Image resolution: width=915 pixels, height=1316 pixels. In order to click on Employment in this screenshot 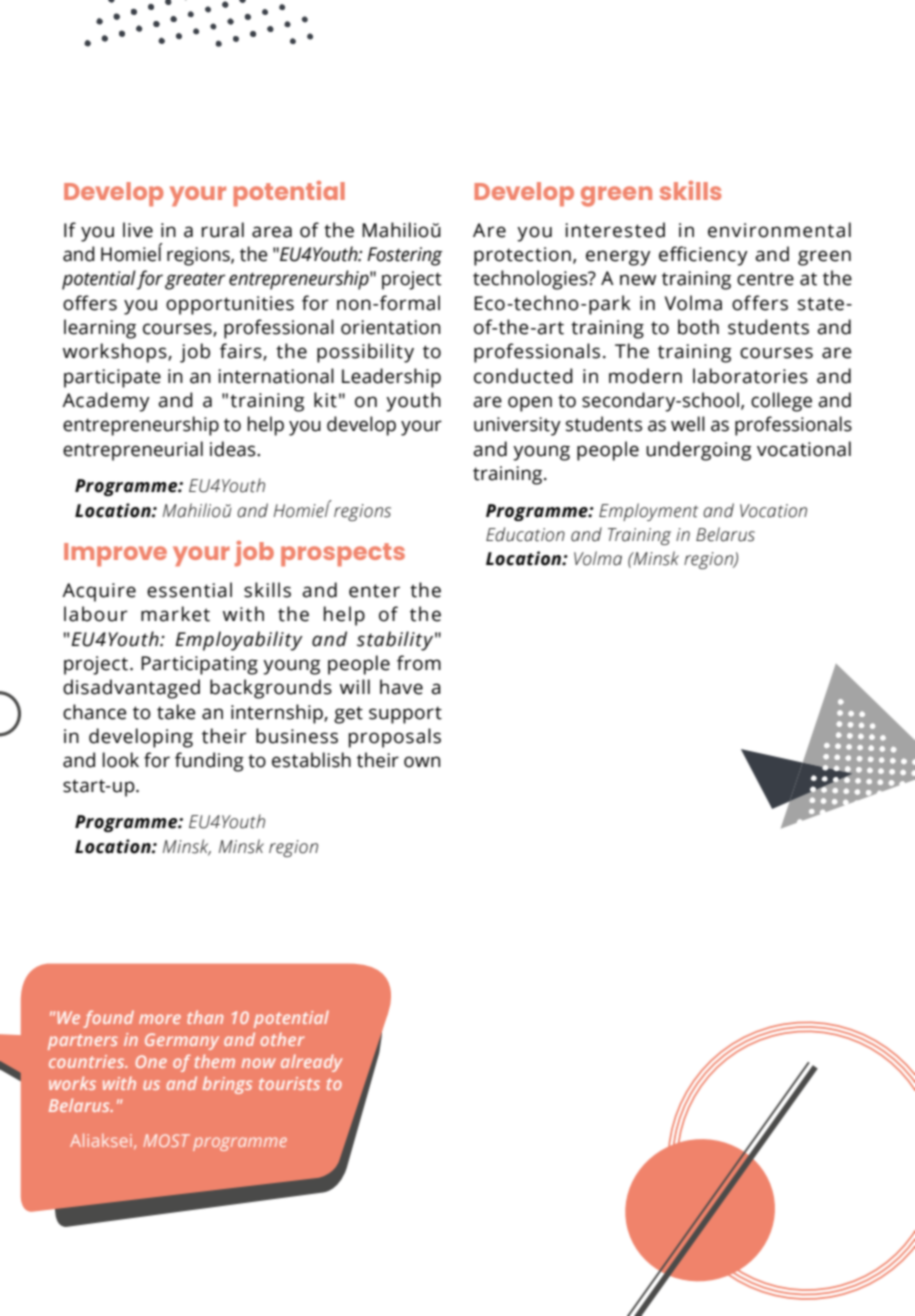, I will do `click(648, 512)`.
